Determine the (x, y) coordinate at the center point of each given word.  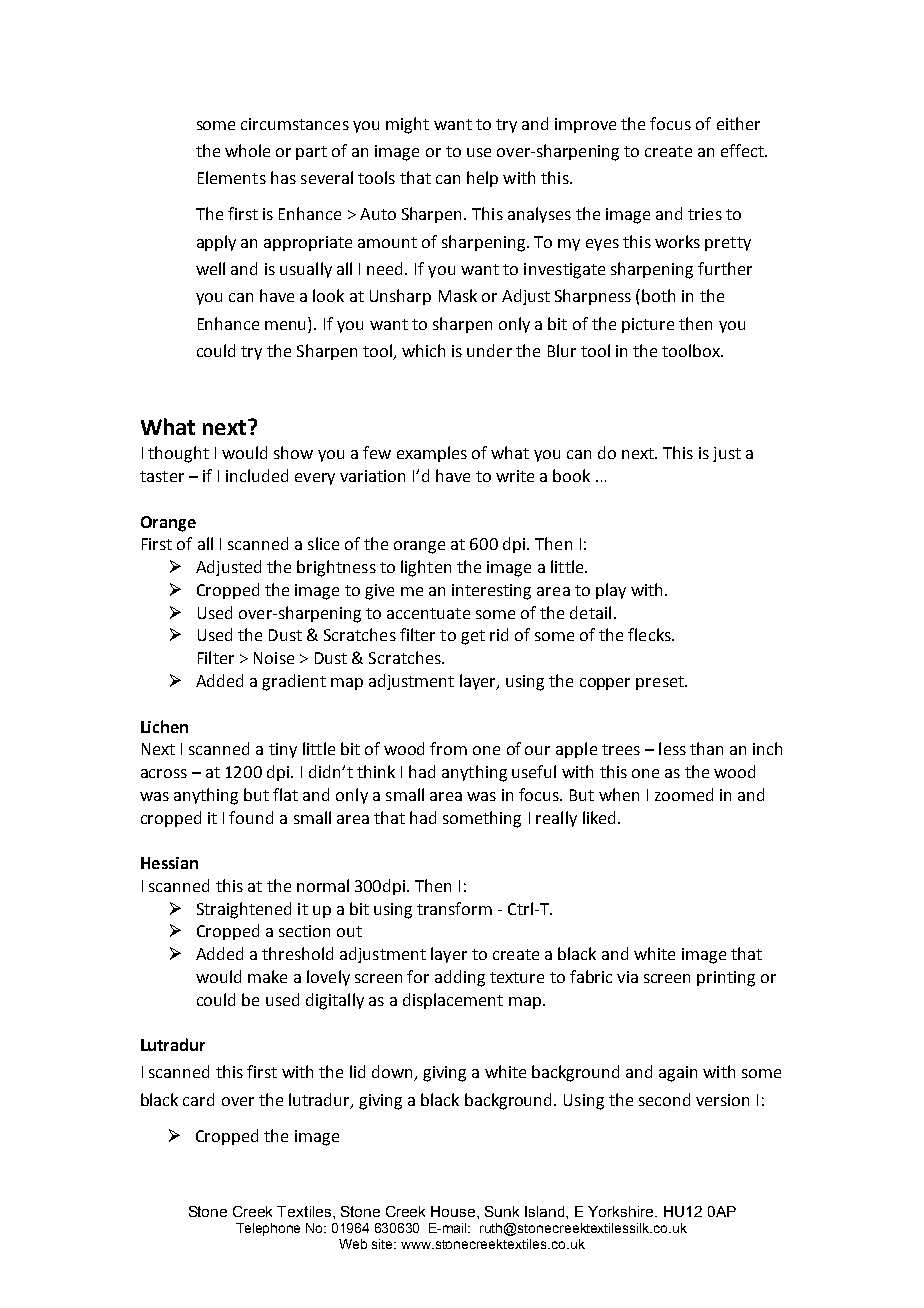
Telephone (268, 1229)
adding (460, 978)
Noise (274, 658)
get (473, 637)
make (267, 976)
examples (432, 454)
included (257, 475)
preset (661, 683)
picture (648, 325)
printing (726, 979)
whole (247, 150)
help (482, 179)
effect (743, 150)
